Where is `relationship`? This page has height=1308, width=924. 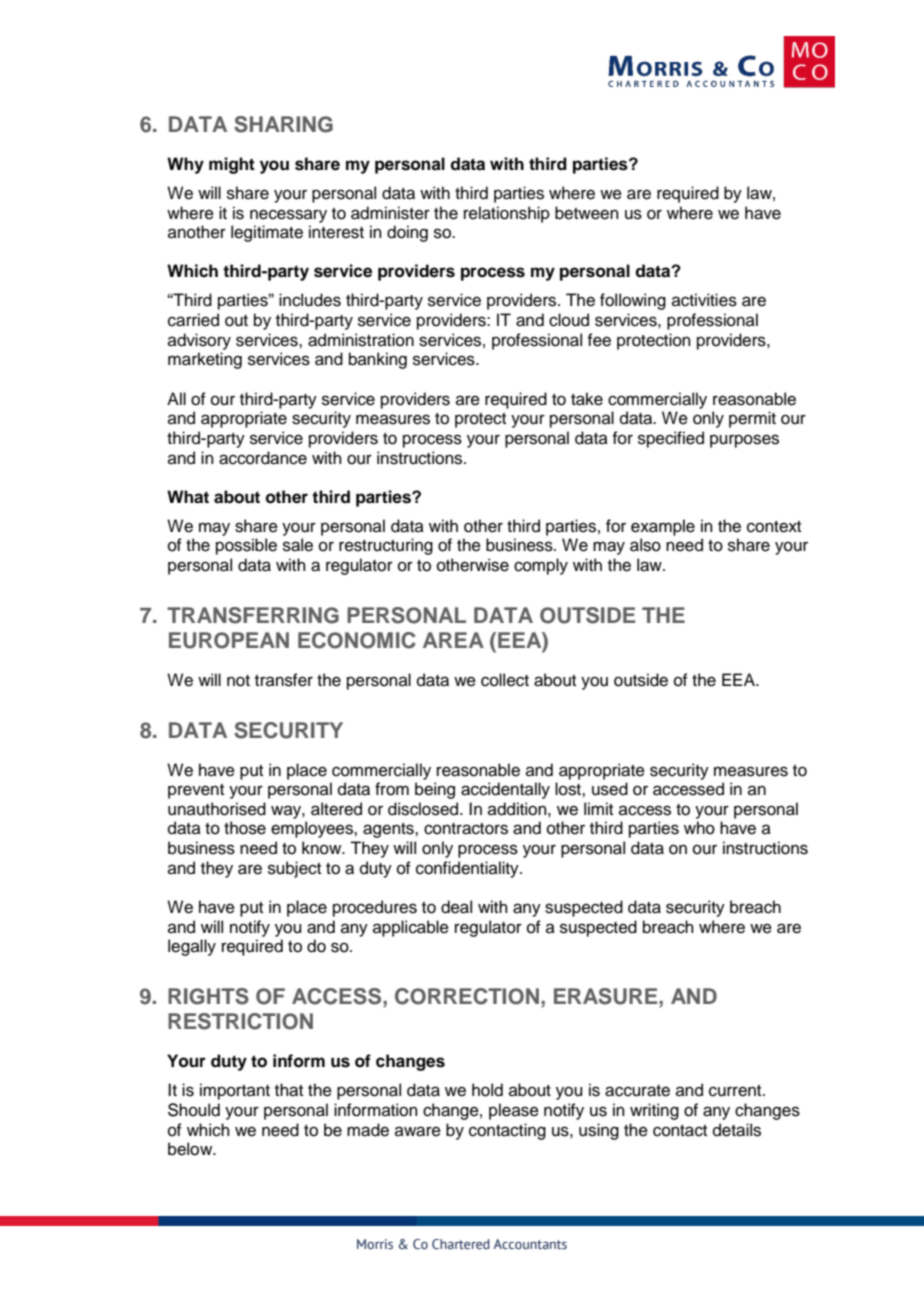
relationship is located at coordinates (507, 214).
